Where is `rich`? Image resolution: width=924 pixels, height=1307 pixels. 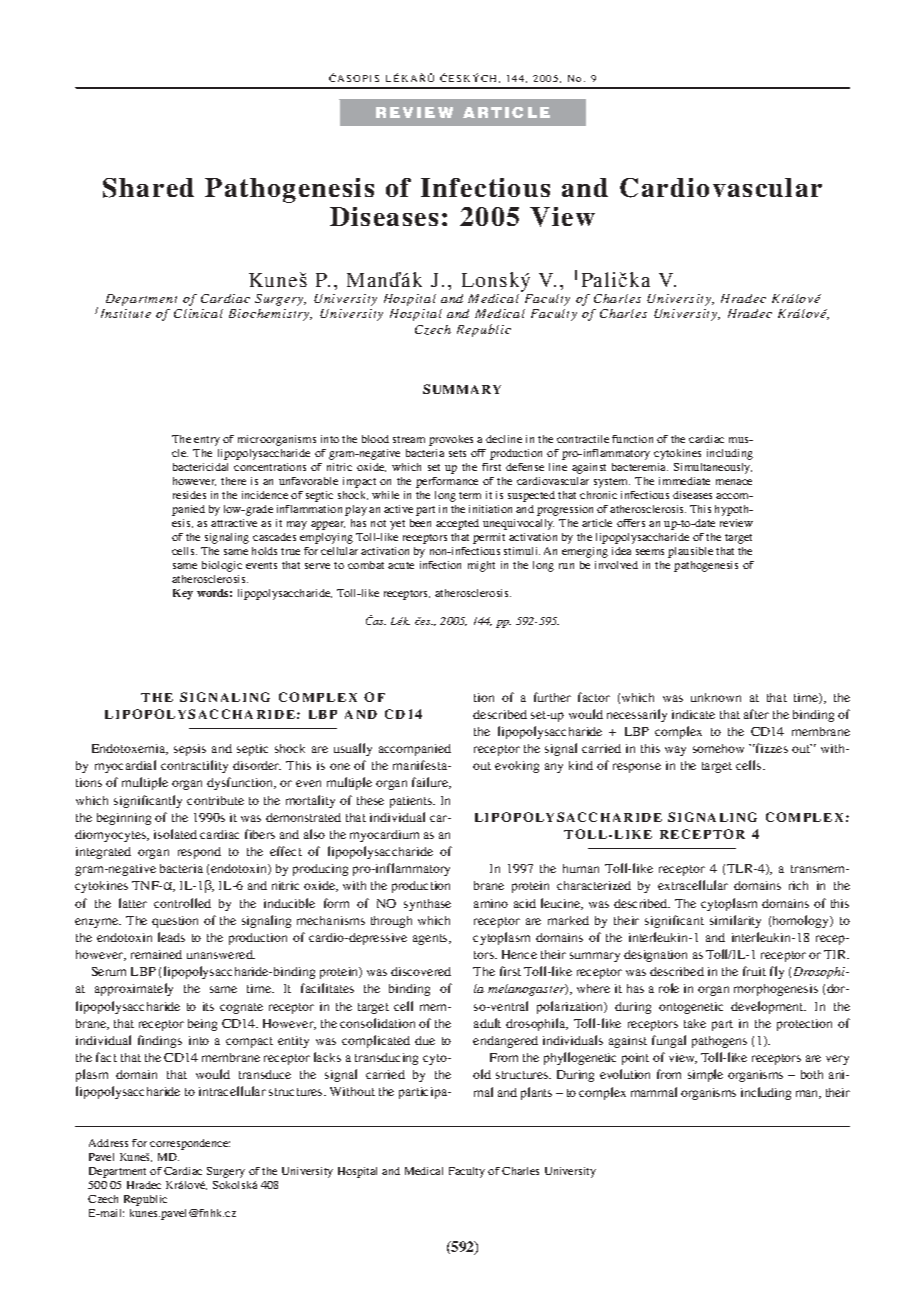 rich is located at coordinates (798, 885).
